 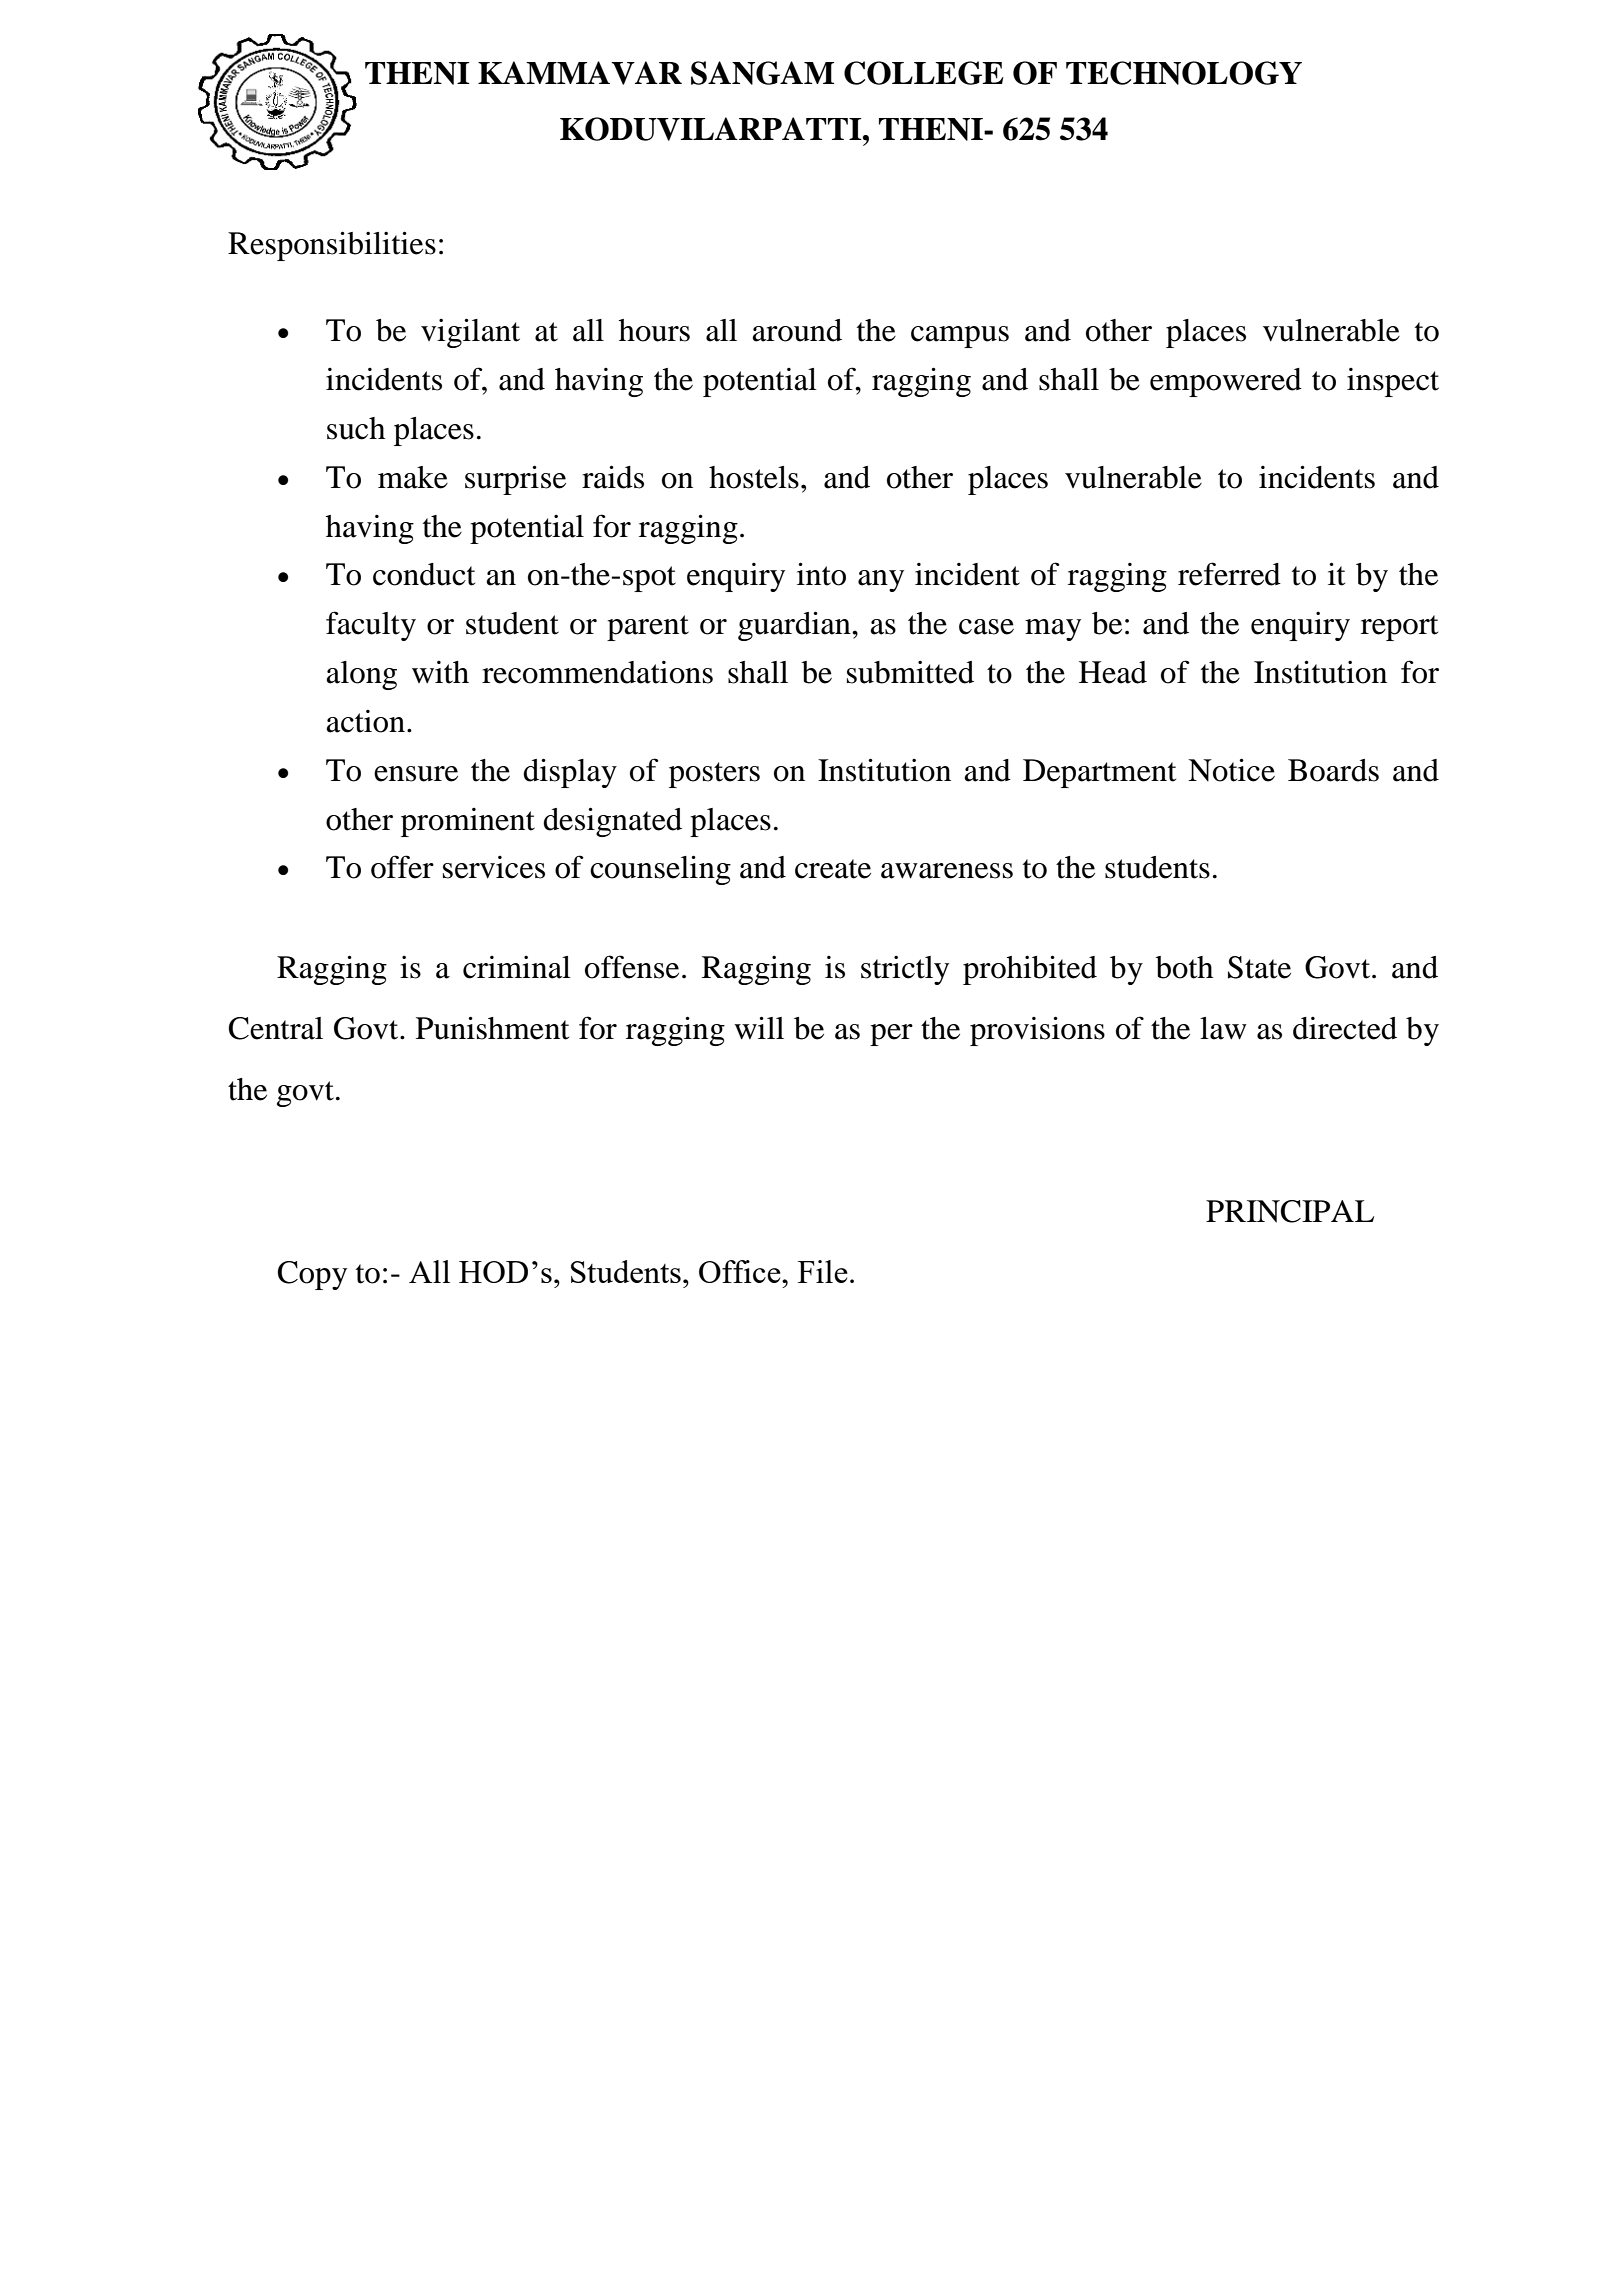 What do you see at coordinates (1290, 1211) in the screenshot?
I see `PRINCIPAL` at bounding box center [1290, 1211].
